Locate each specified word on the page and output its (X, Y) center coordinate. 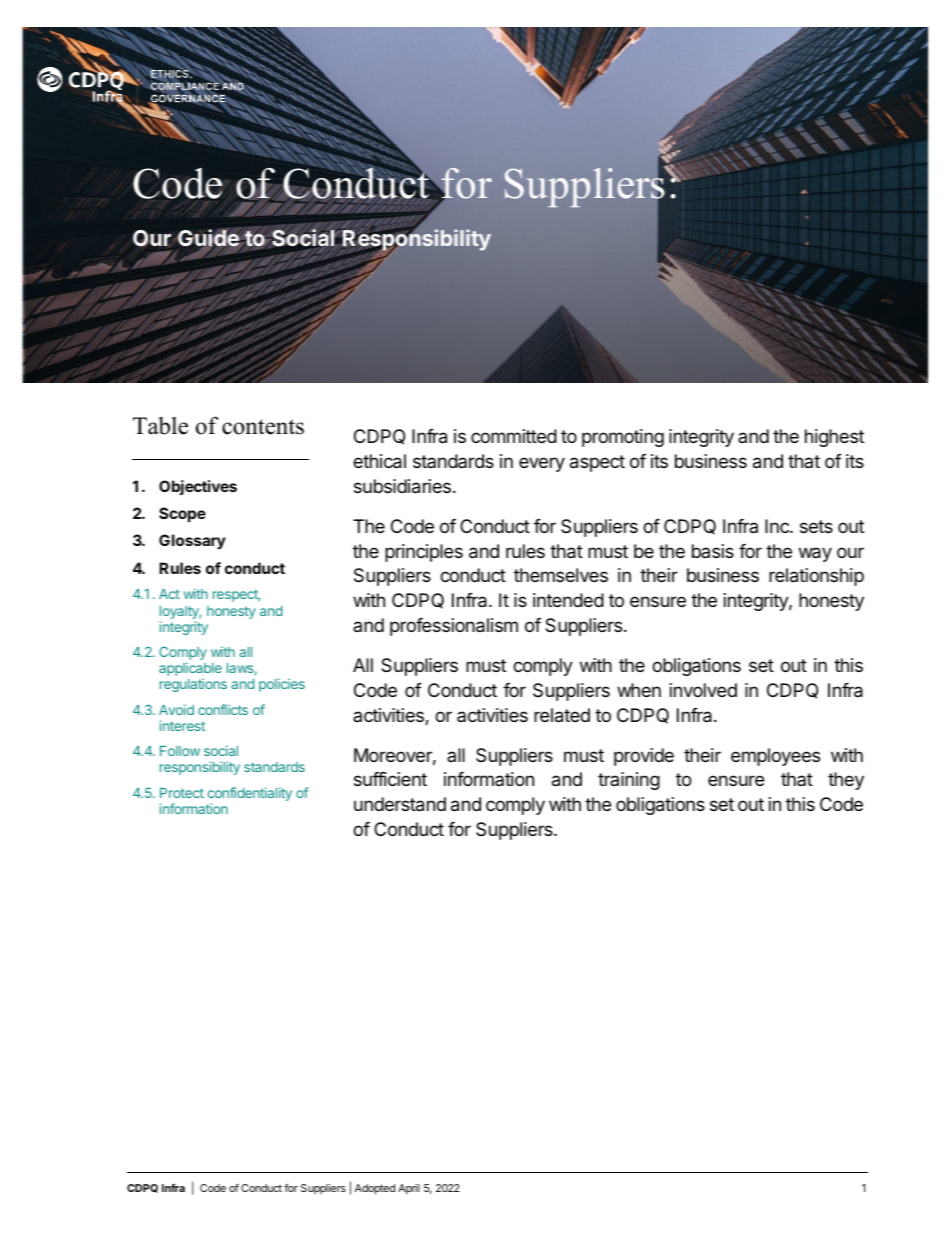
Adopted (375, 1189)
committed (514, 436)
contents (263, 427)
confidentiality (250, 795)
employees (775, 757)
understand (400, 804)
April (409, 1189)
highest (834, 438)
